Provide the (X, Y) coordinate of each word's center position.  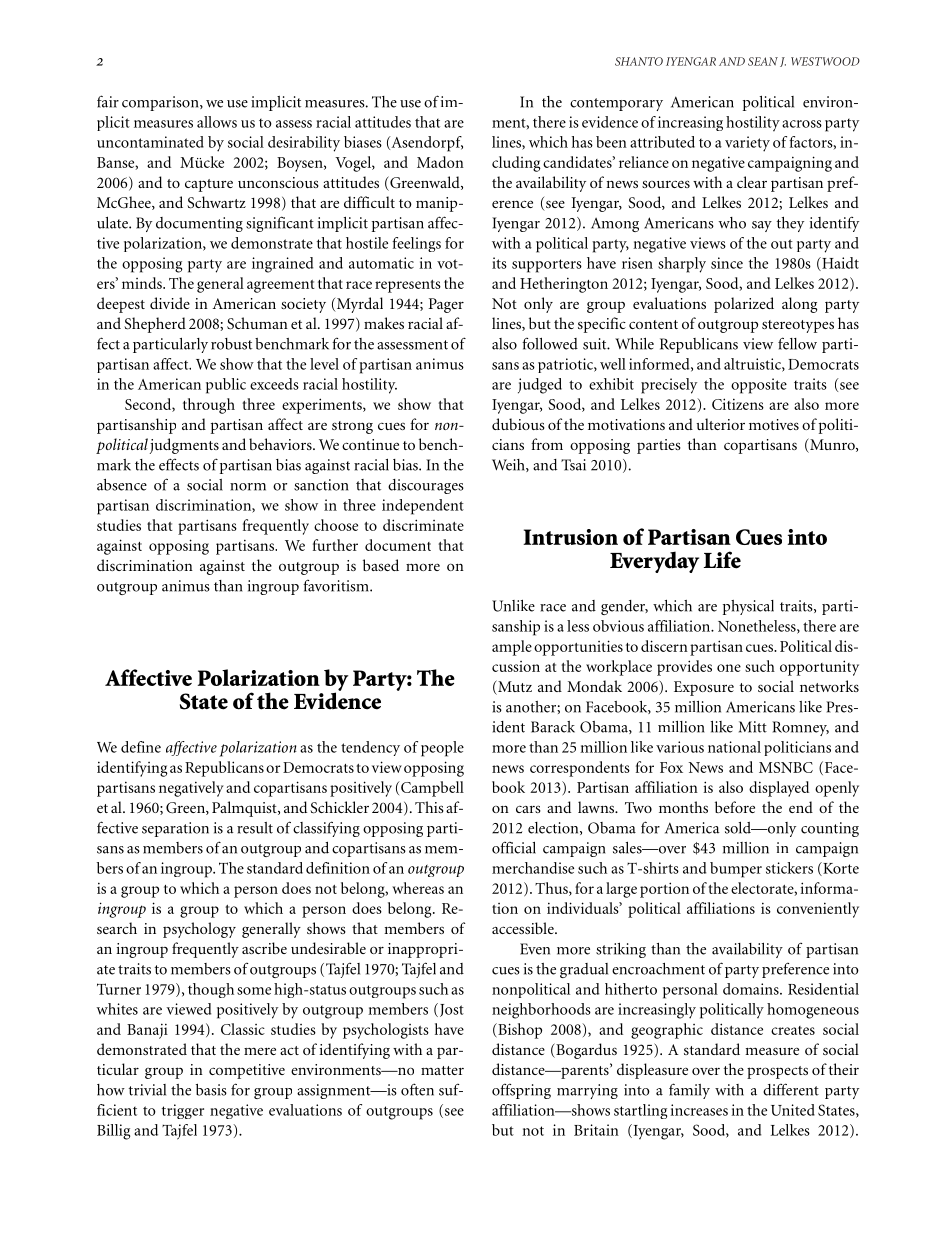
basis (211, 1090)
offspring (521, 1091)
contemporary (616, 104)
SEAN (763, 61)
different (791, 1089)
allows (217, 122)
